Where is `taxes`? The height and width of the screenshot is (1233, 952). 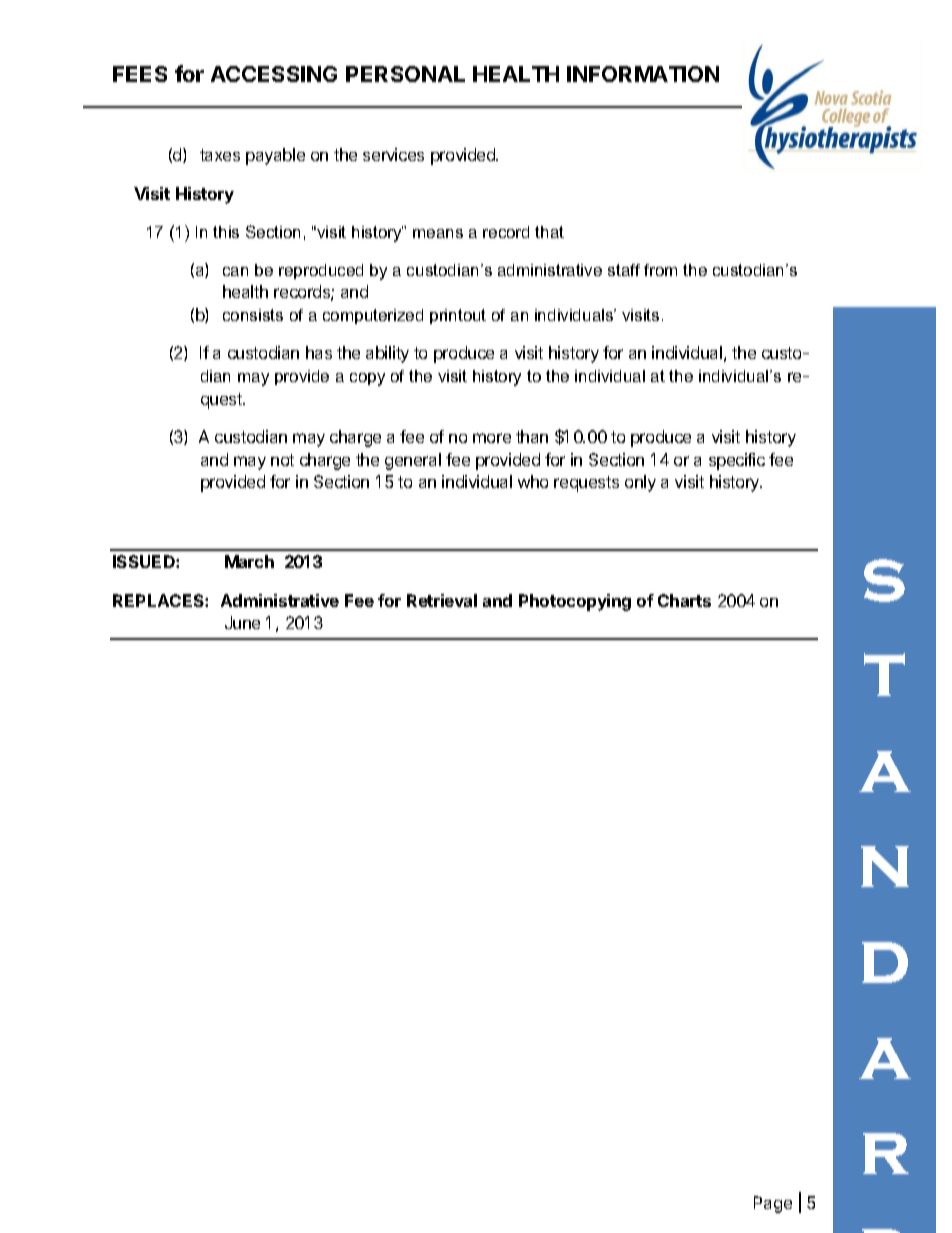
taxes is located at coordinates (220, 155).
